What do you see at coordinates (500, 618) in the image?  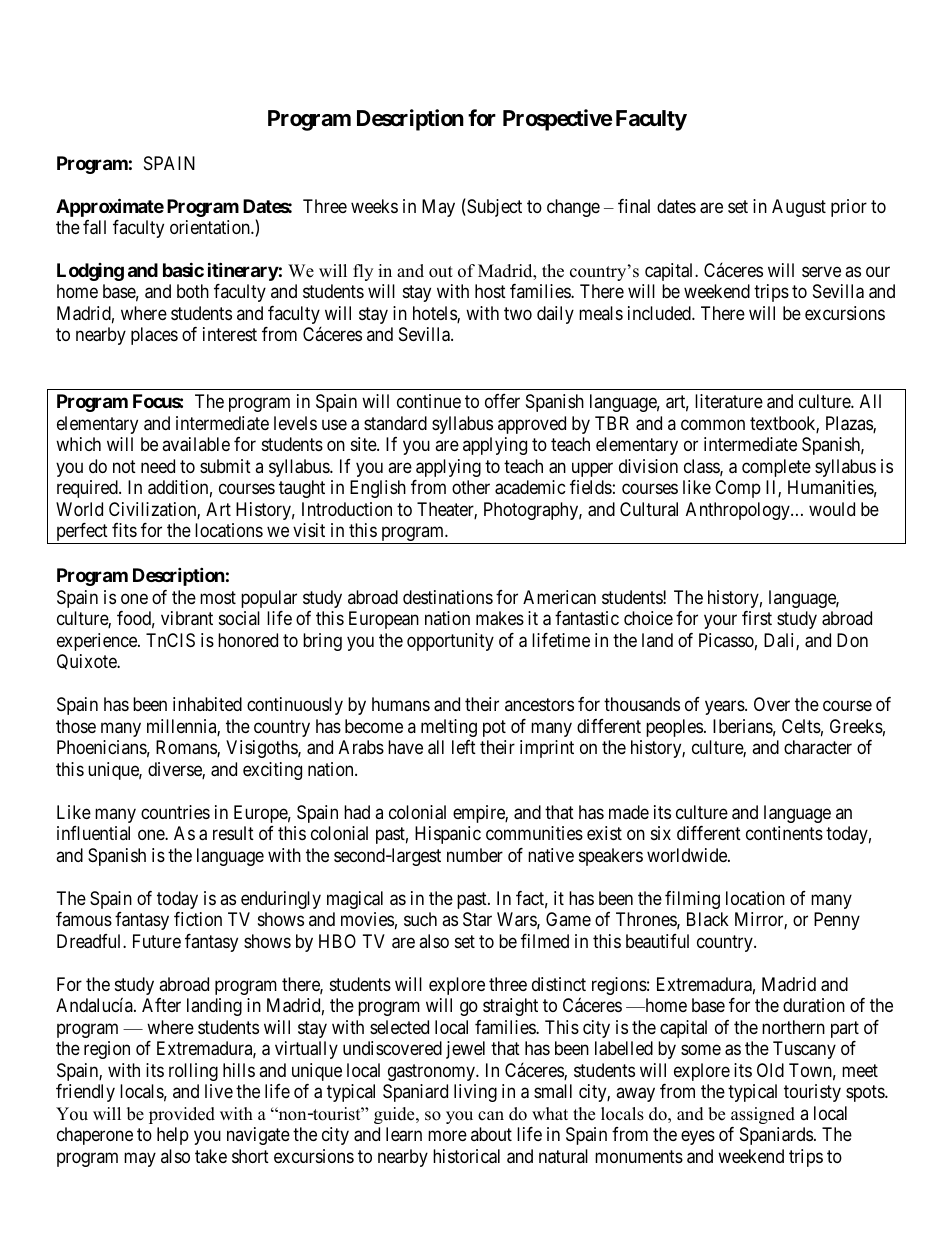 I see `makes` at bounding box center [500, 618].
